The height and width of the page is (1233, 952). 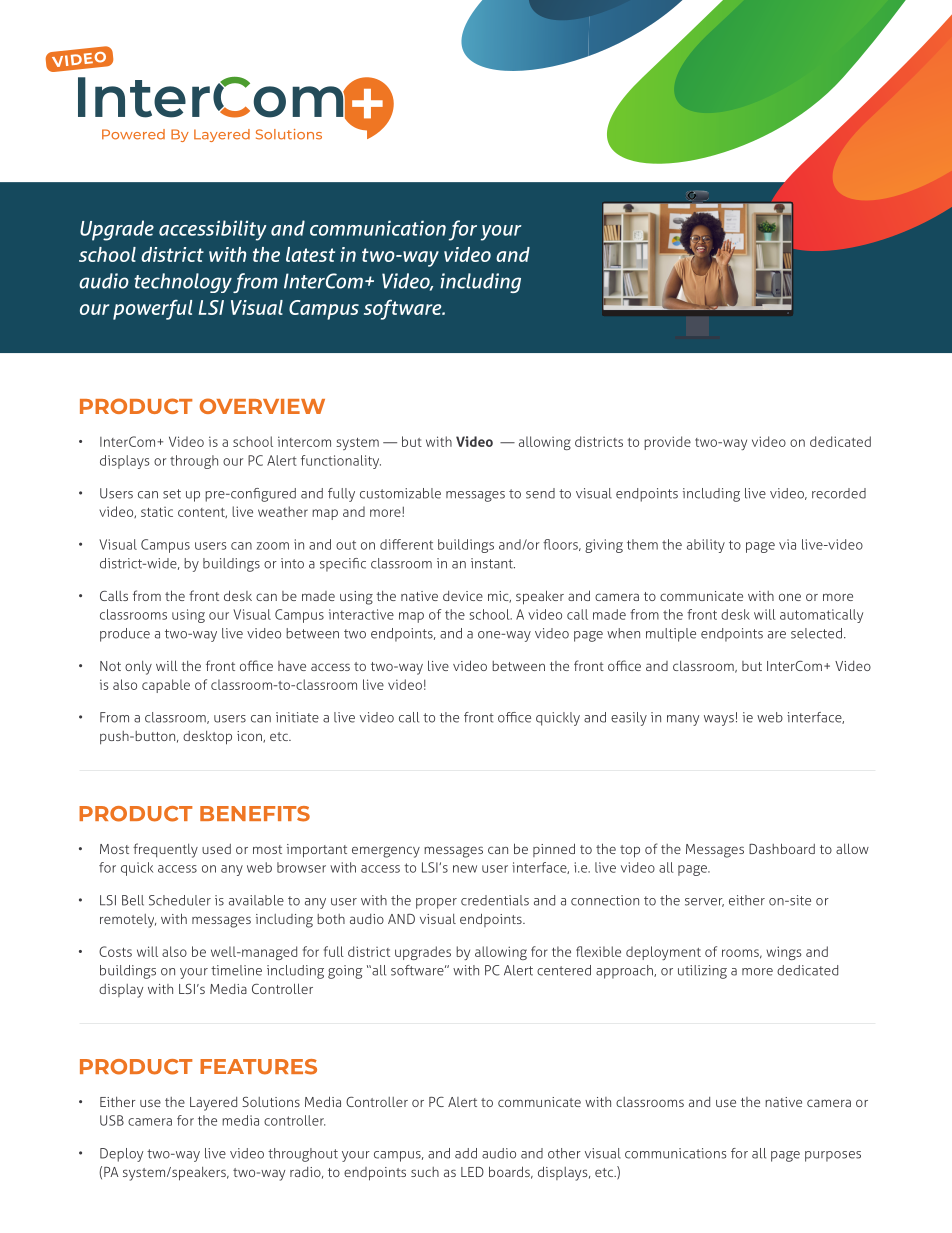 I want to click on easily, so click(x=629, y=719).
